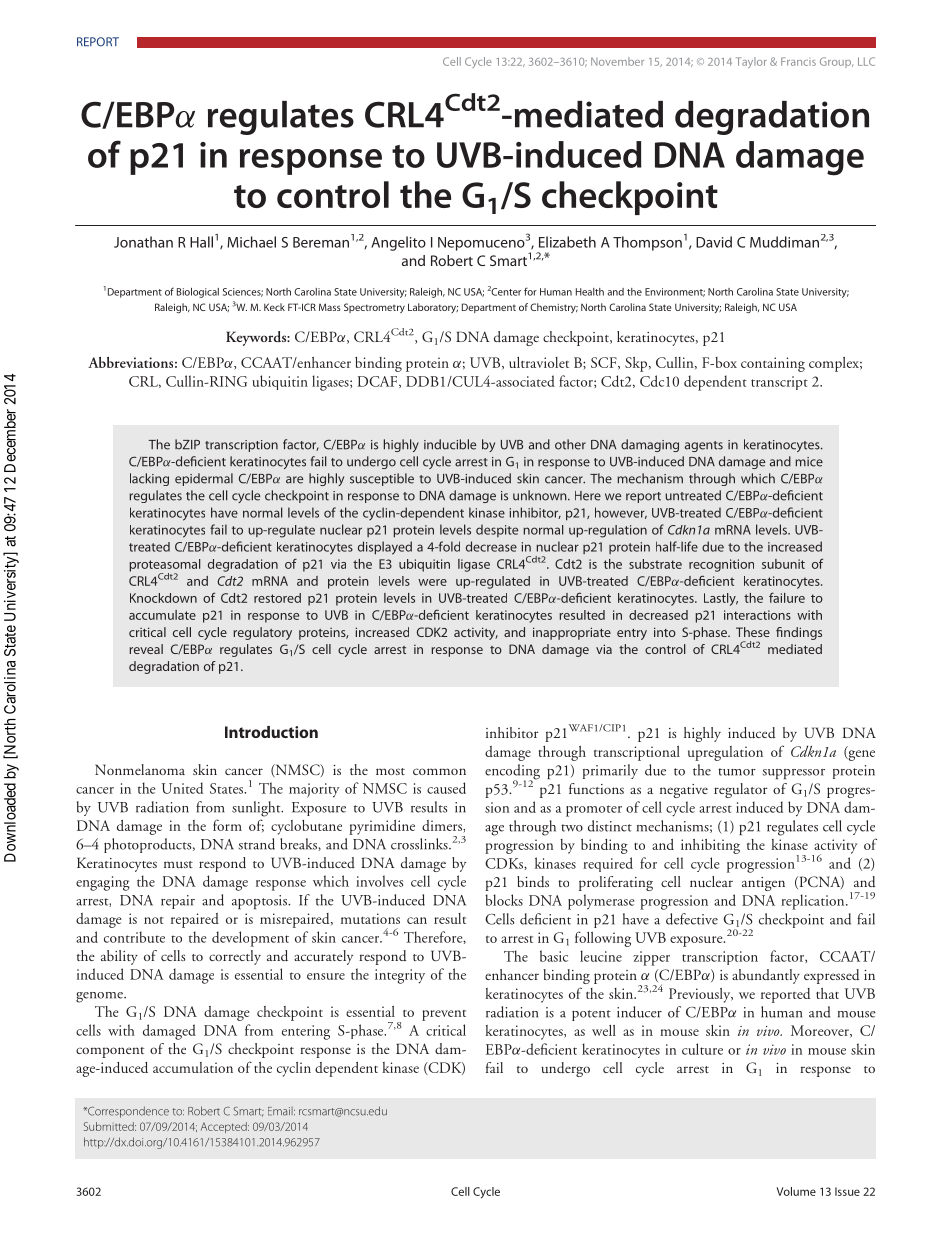 The width and height of the screenshot is (952, 1233). What do you see at coordinates (225, 1127) in the screenshot?
I see `Accepted` at bounding box center [225, 1127].
